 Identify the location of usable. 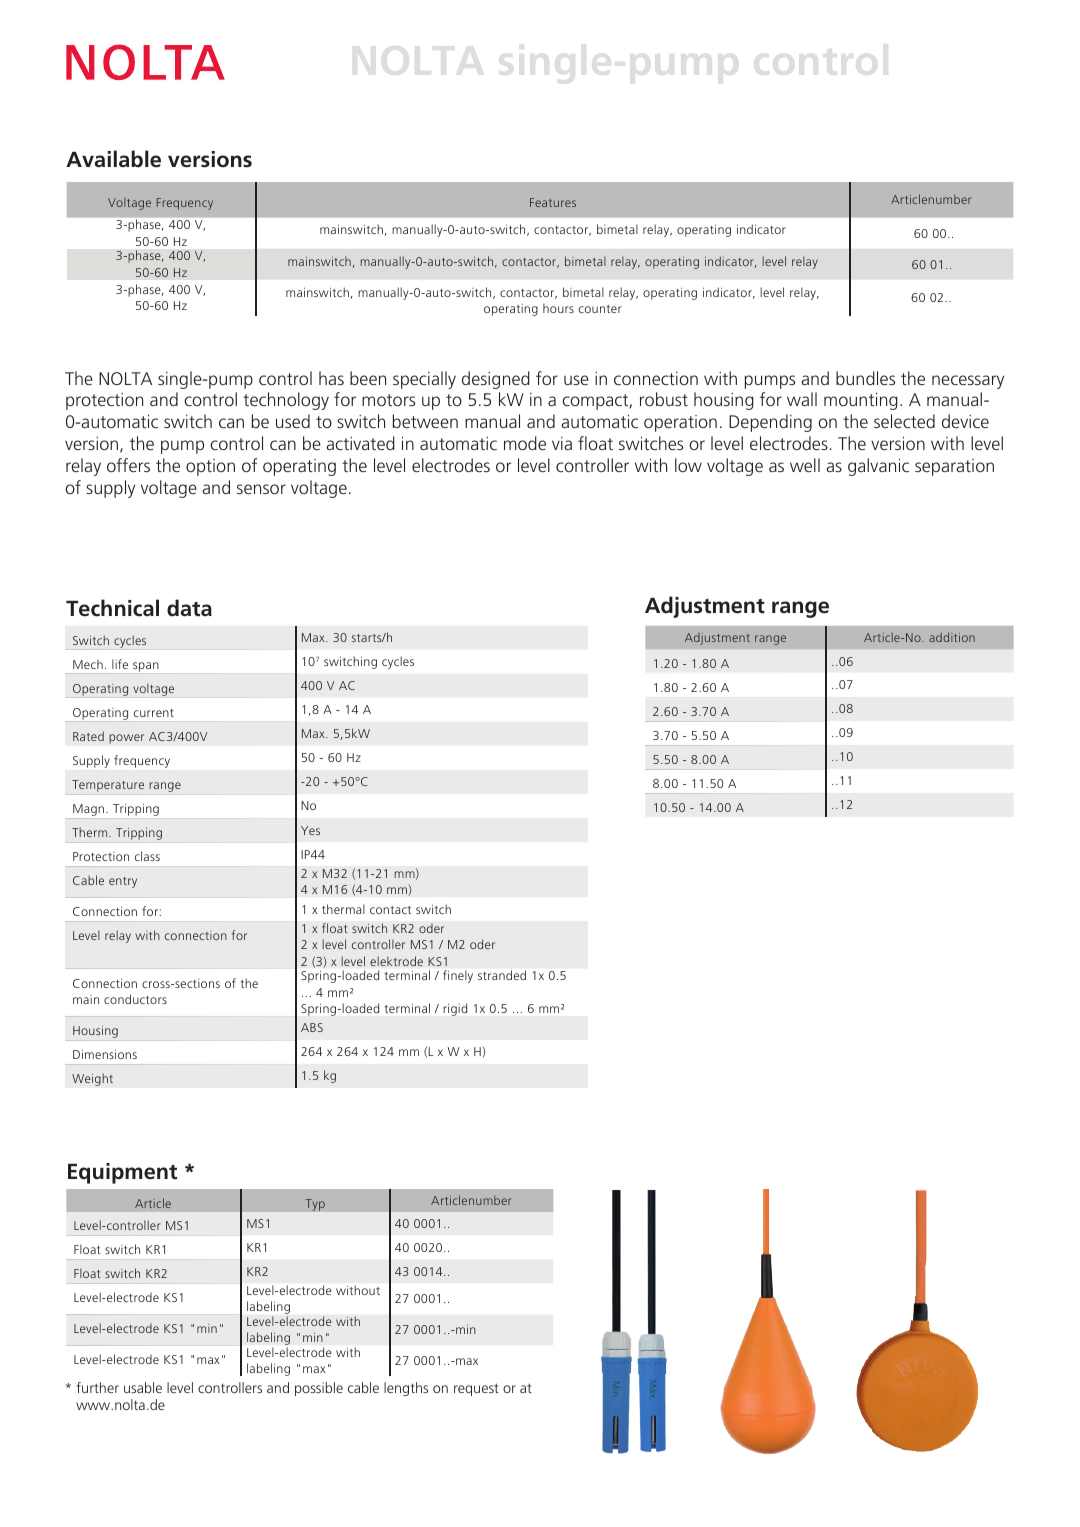
(143, 1387).
